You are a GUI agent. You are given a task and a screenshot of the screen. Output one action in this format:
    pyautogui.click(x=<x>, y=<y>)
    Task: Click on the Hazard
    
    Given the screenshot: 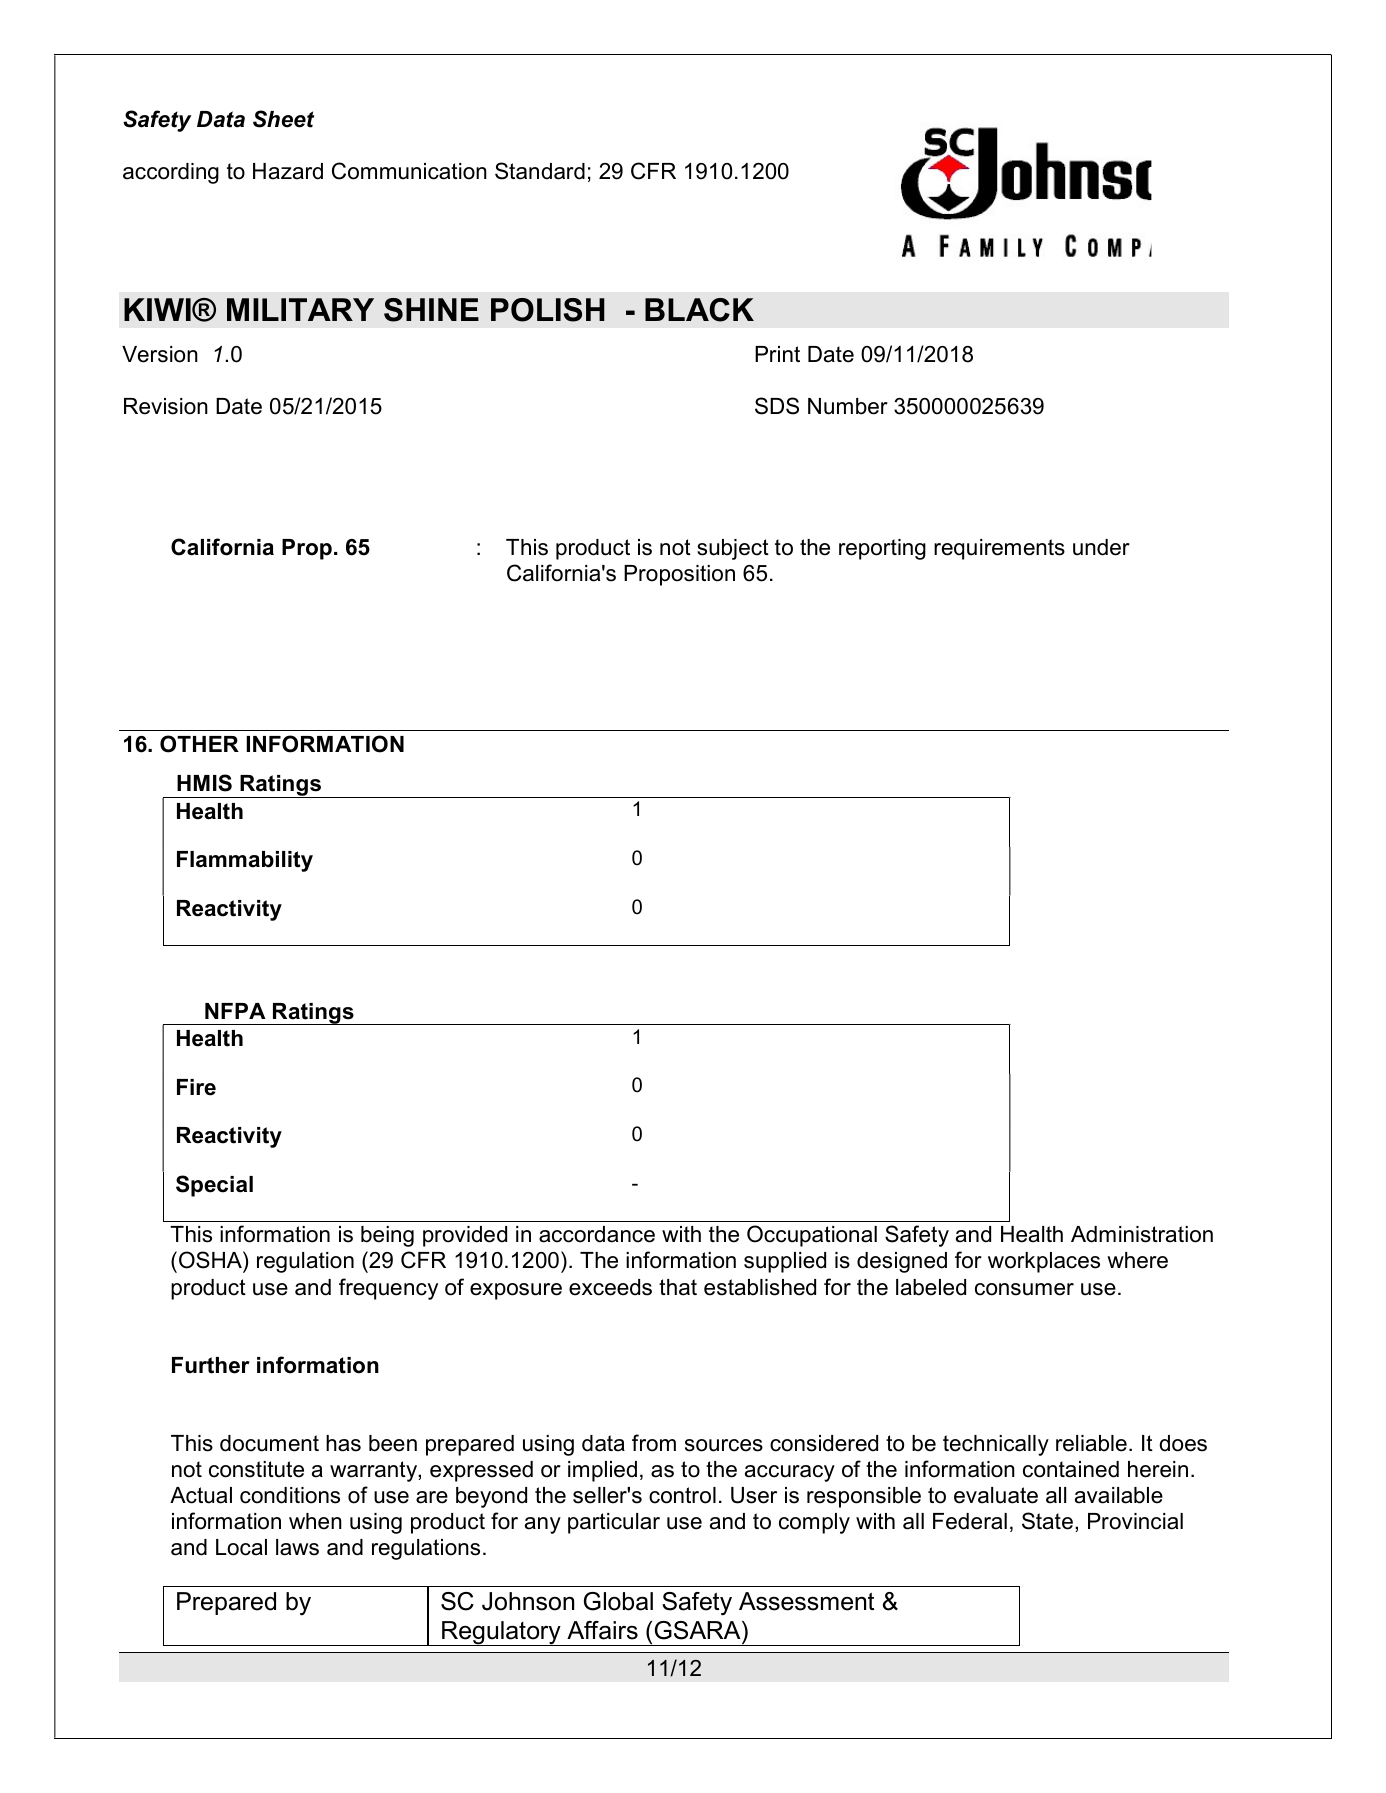 What is the action you would take?
    pyautogui.click(x=288, y=171)
